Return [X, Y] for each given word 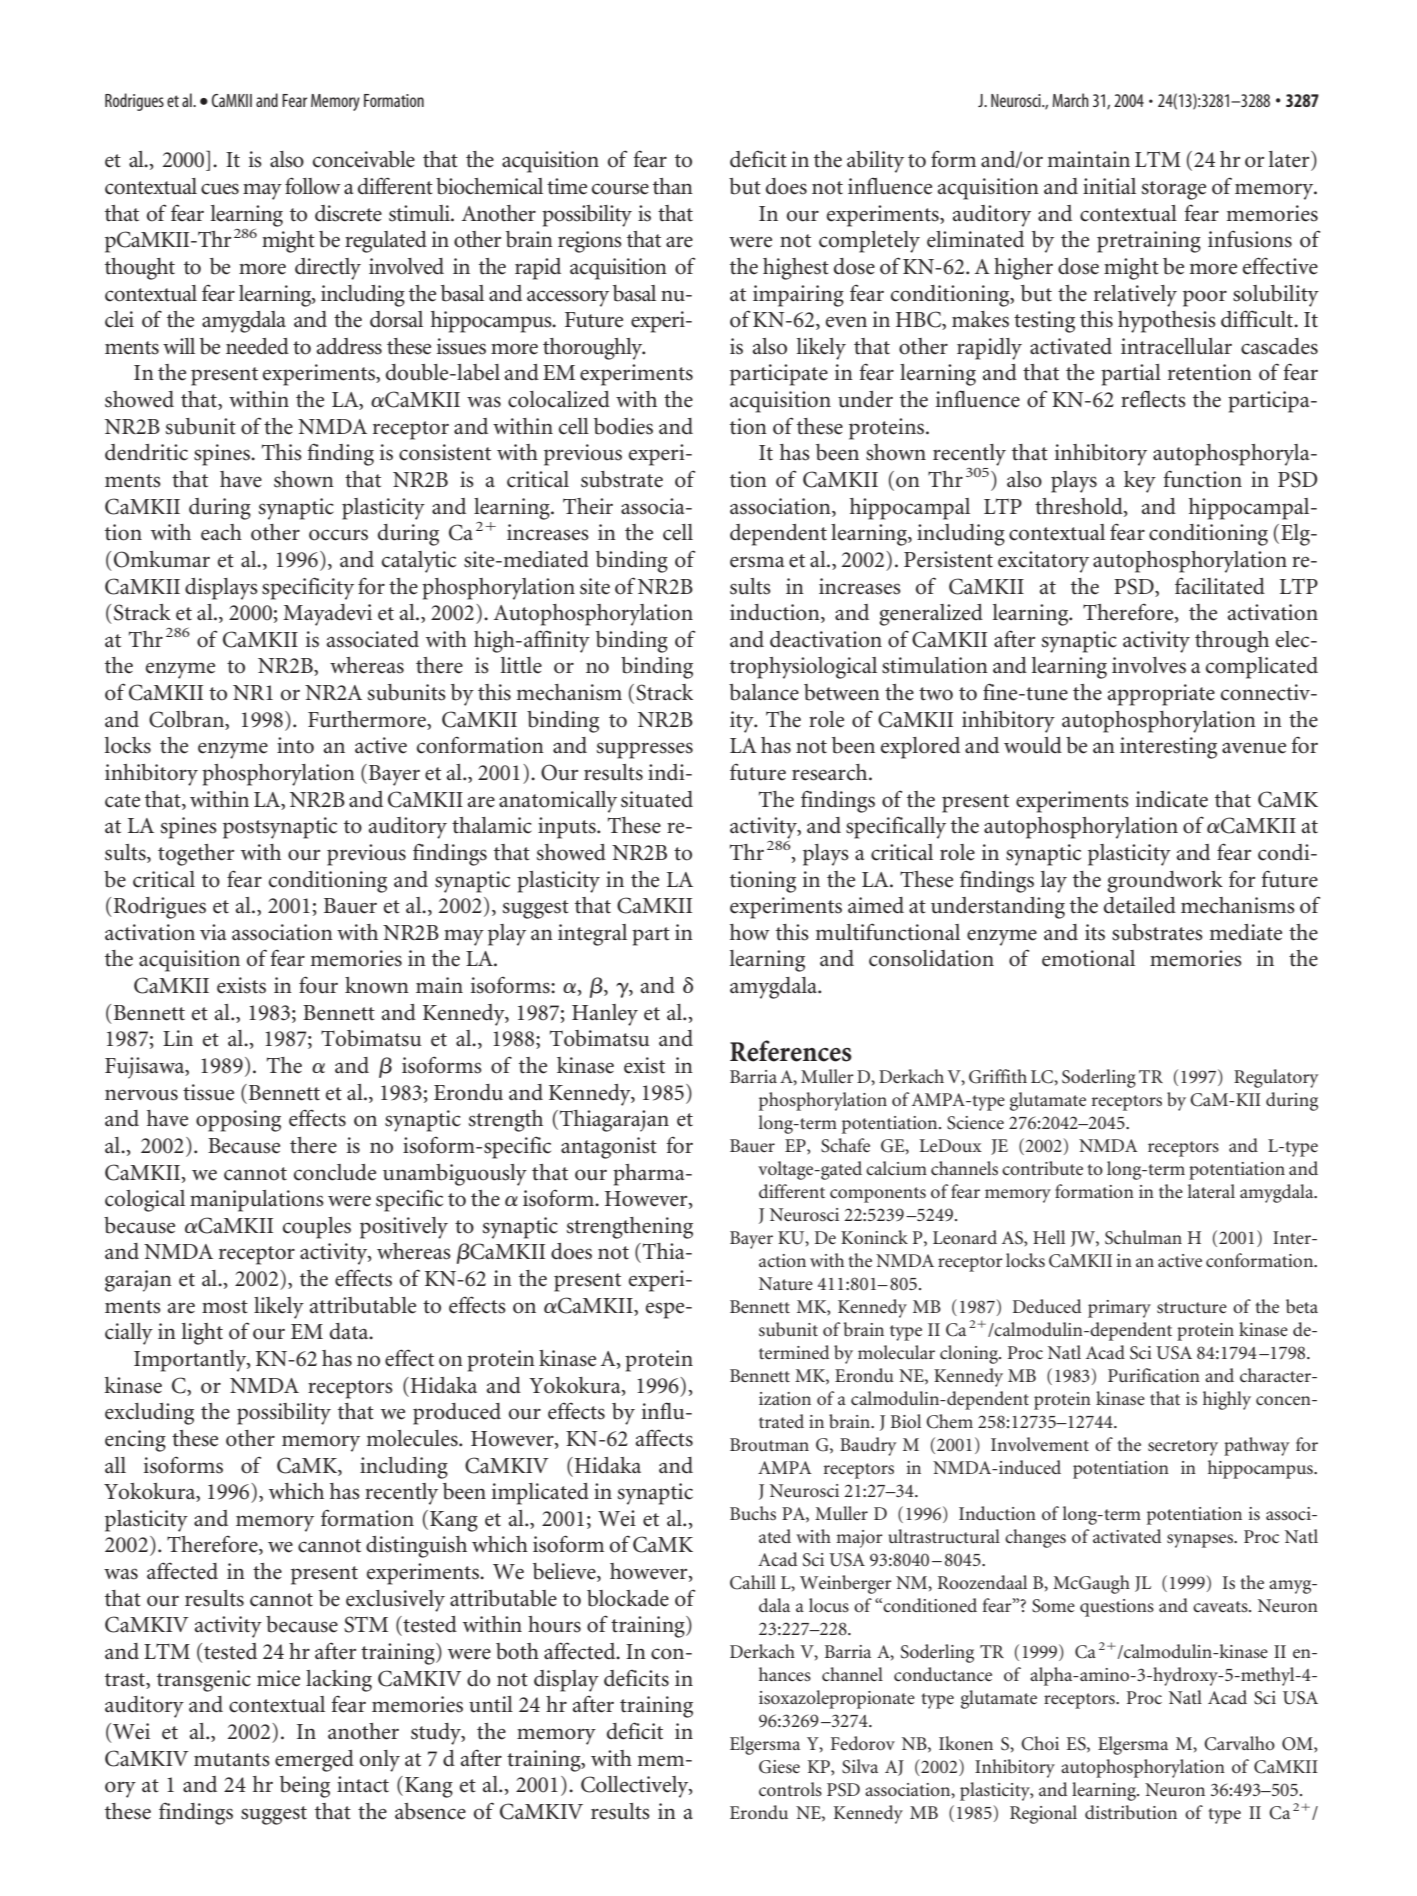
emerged [314, 1761]
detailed [1140, 905]
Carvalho [1239, 1743]
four [318, 985]
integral [592, 935]
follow [313, 186]
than [673, 186]
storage [1174, 190]
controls [790, 1789]
